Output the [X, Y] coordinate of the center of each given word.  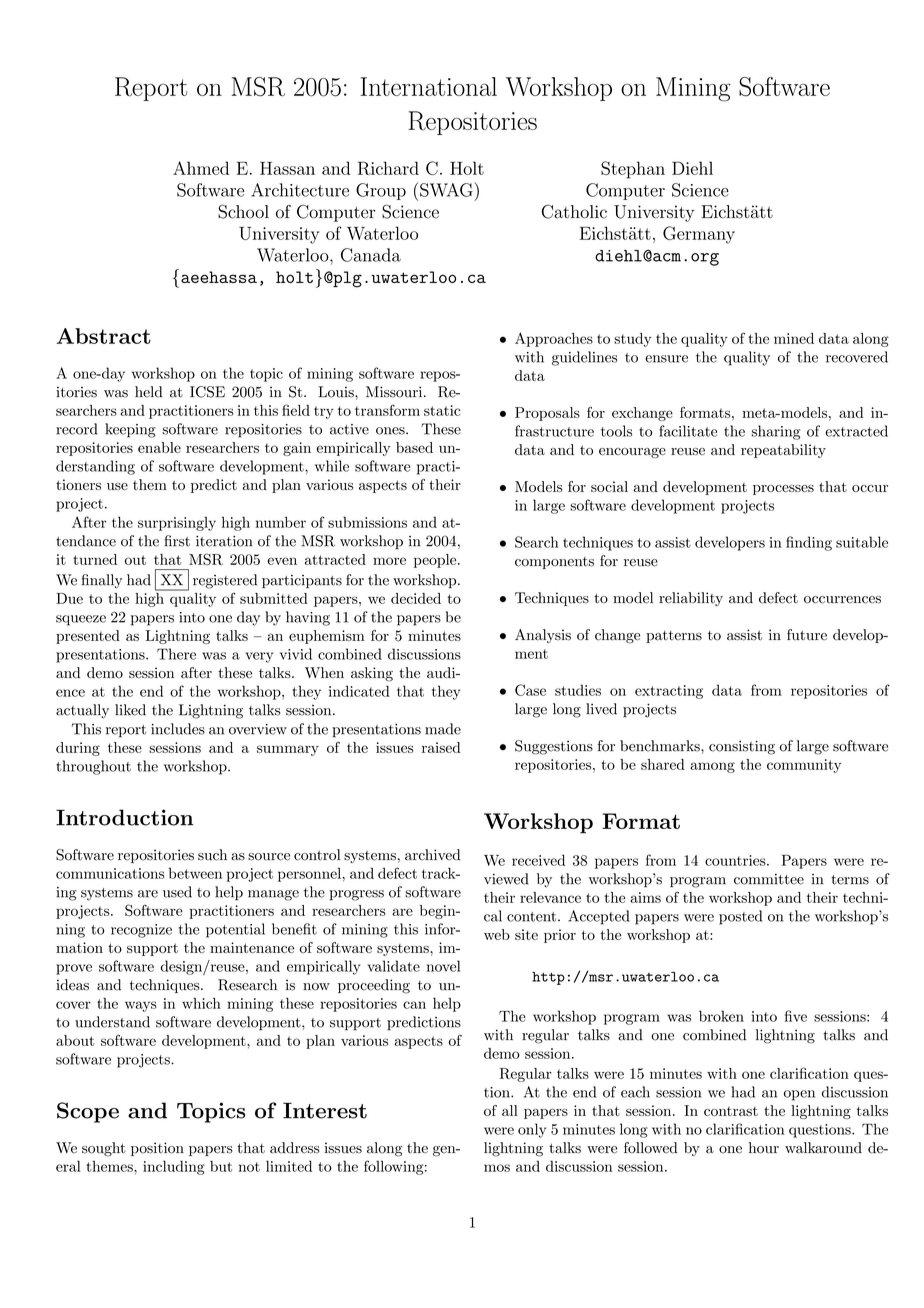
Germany [699, 235]
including [174, 1167]
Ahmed [201, 168]
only [532, 1130]
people [436, 561]
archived [432, 855]
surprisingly [177, 523]
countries [736, 860]
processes [783, 490]
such [212, 855]
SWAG [447, 189]
